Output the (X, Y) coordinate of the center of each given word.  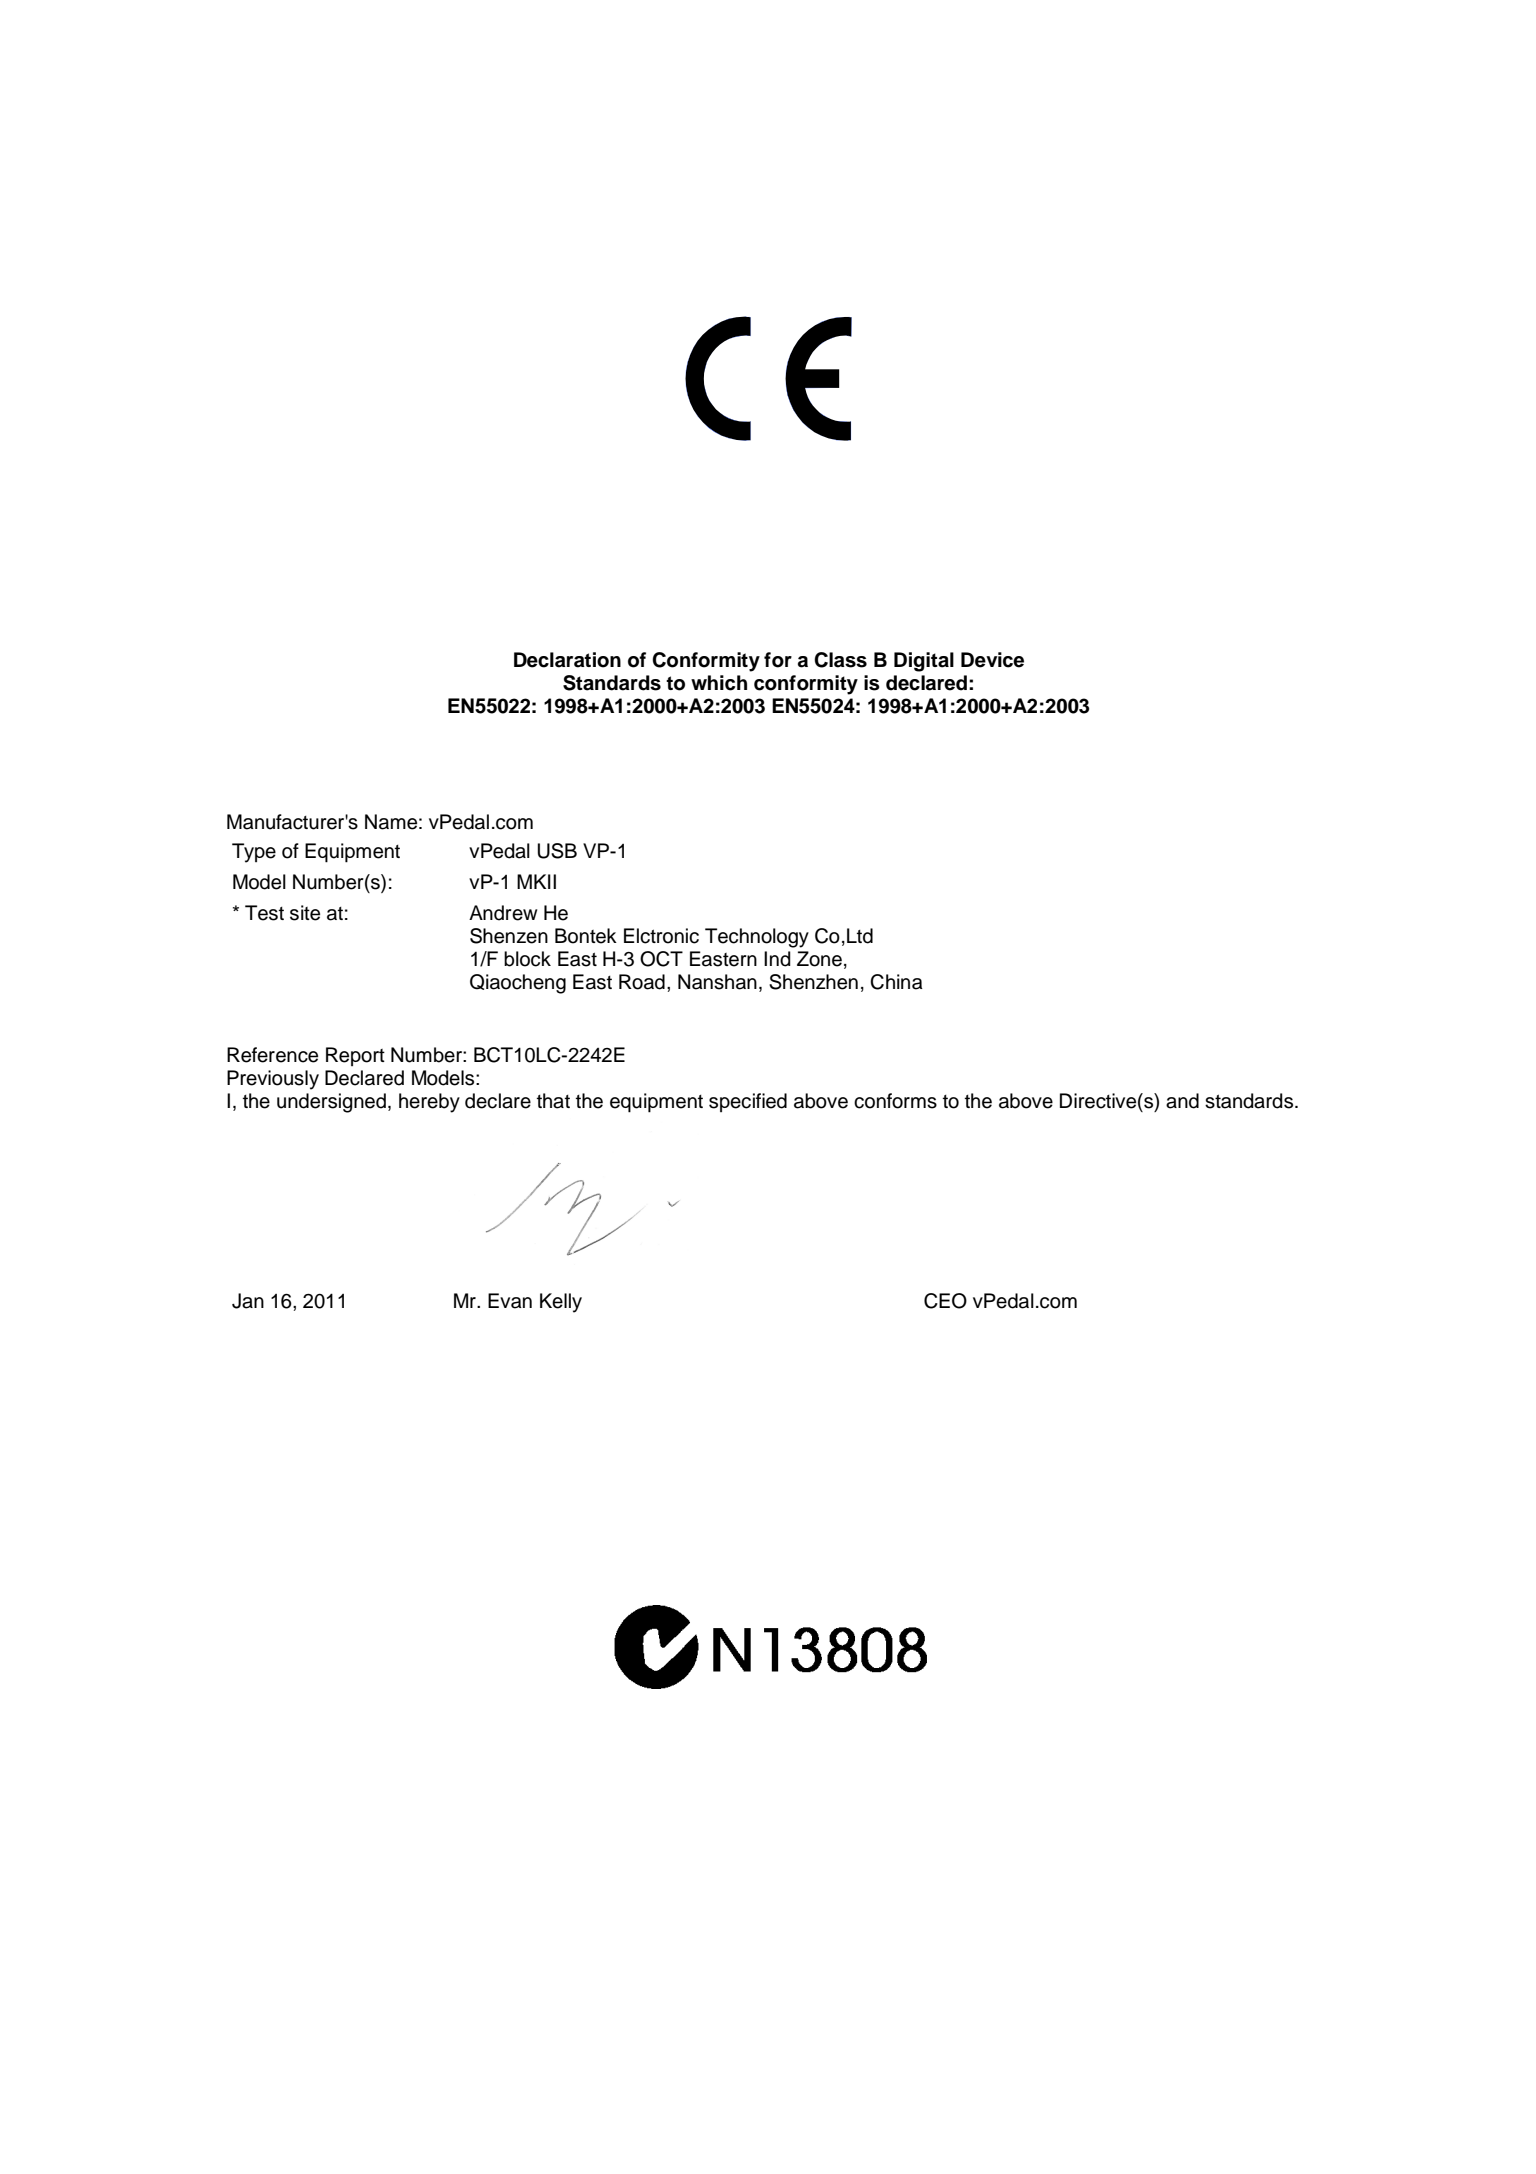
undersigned (331, 1103)
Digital (924, 662)
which (719, 683)
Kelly (561, 1303)
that (553, 1101)
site (305, 913)
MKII (536, 881)
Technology (757, 938)
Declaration (567, 660)
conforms (895, 1101)
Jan (248, 1301)
